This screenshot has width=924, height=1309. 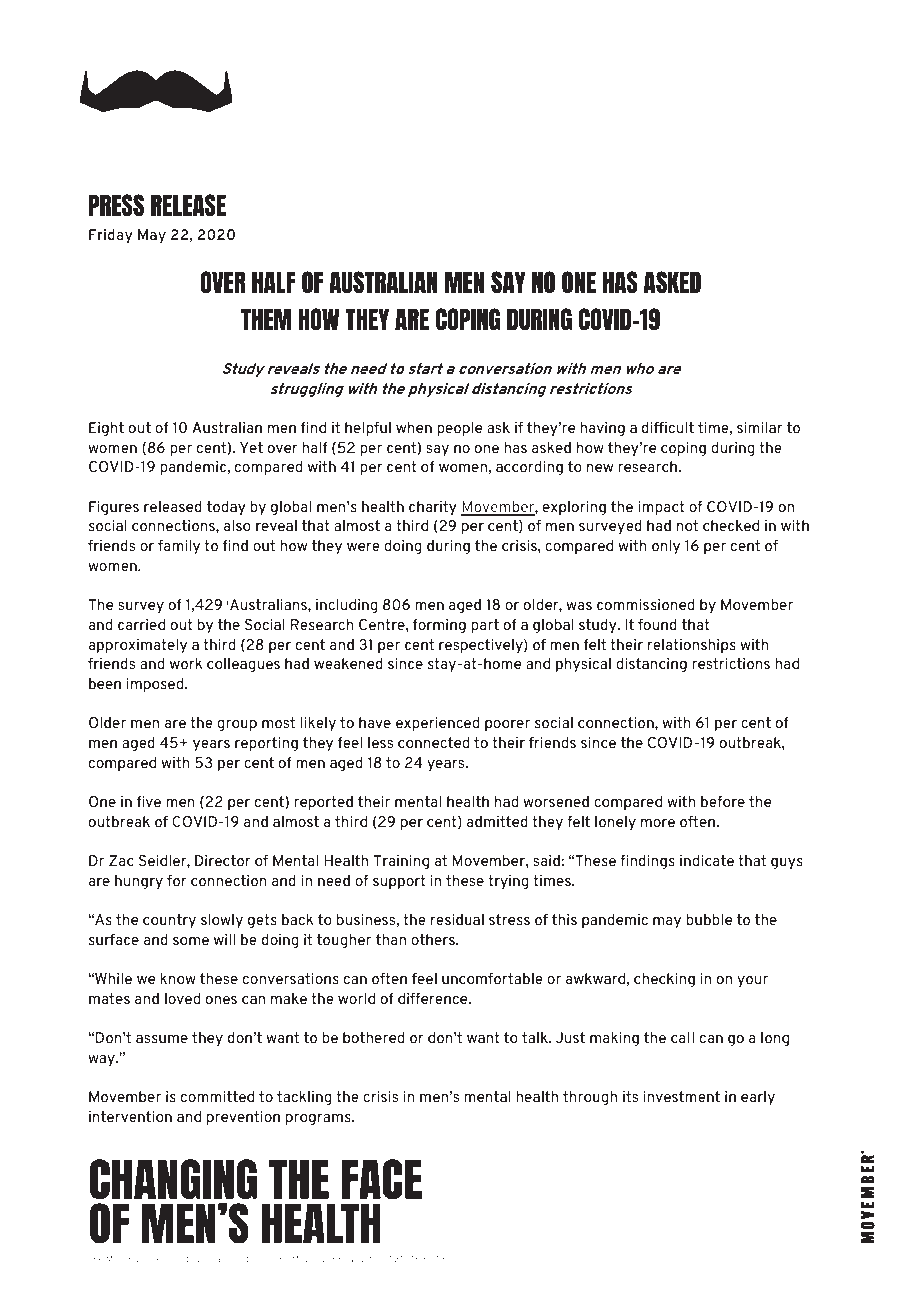 I want to click on THEM, so click(x=266, y=319).
